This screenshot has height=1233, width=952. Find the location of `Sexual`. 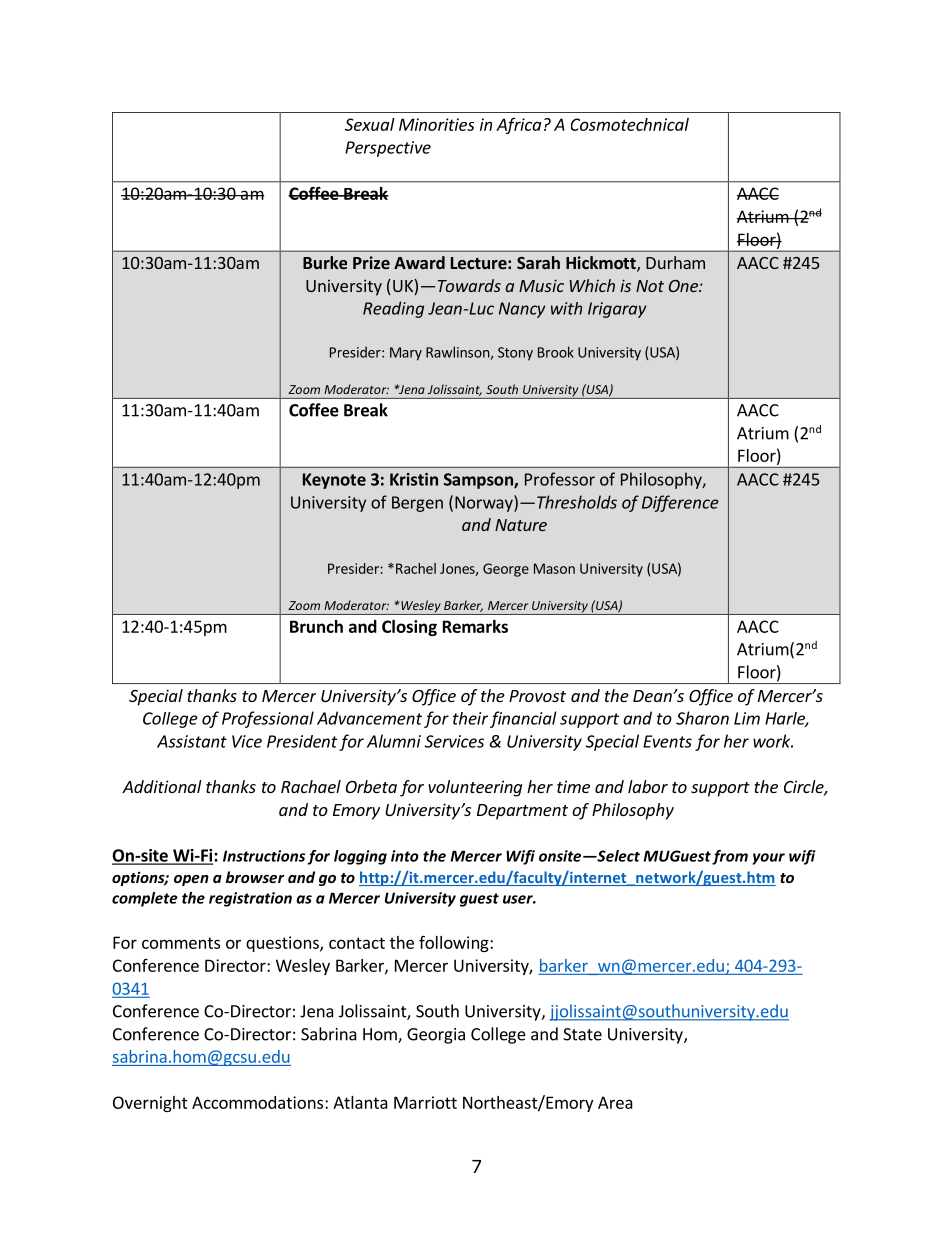

Sexual is located at coordinates (370, 124).
